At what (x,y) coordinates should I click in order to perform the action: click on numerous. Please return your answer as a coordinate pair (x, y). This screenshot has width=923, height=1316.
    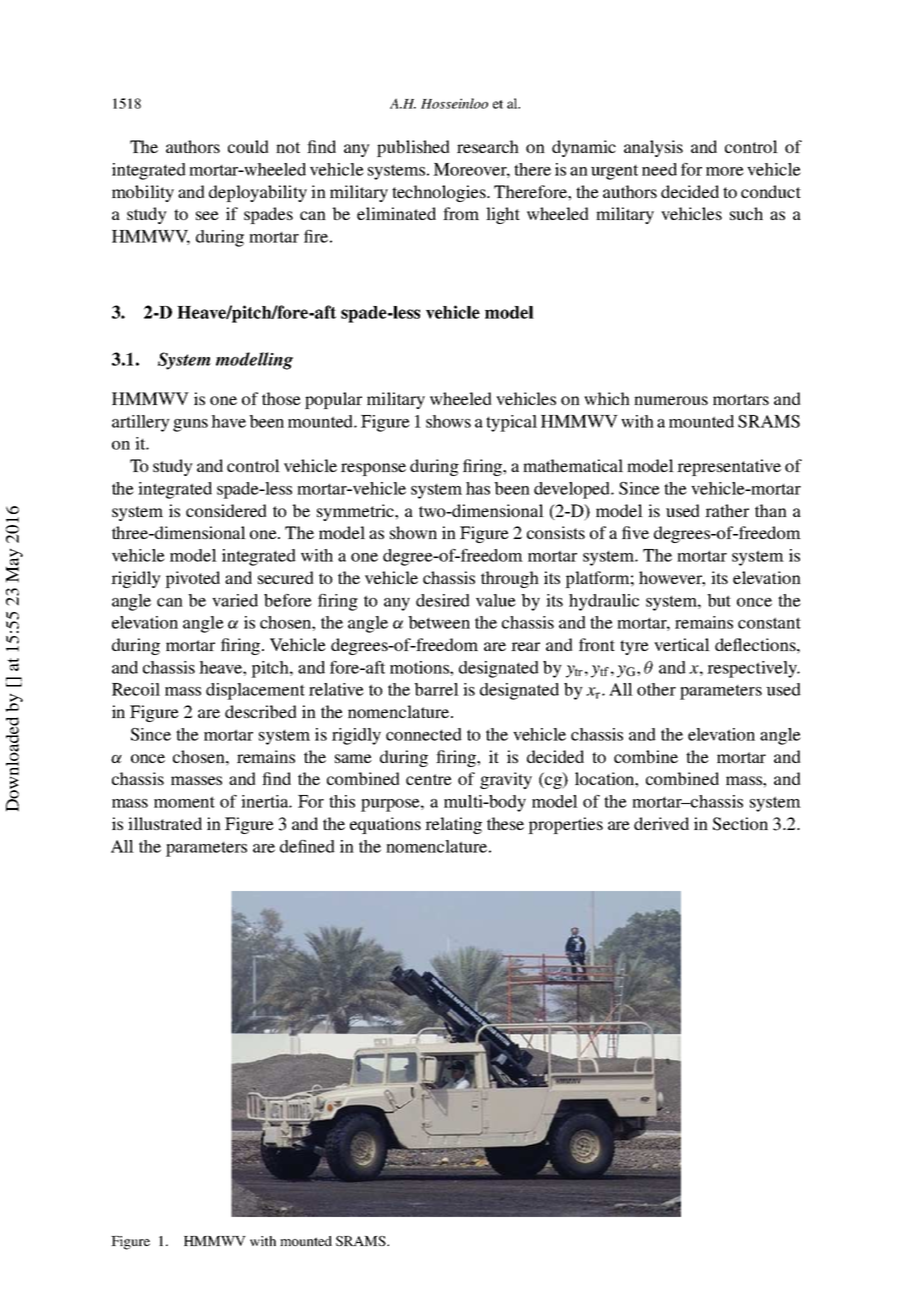
    Looking at the image, I should click on (671, 400).
